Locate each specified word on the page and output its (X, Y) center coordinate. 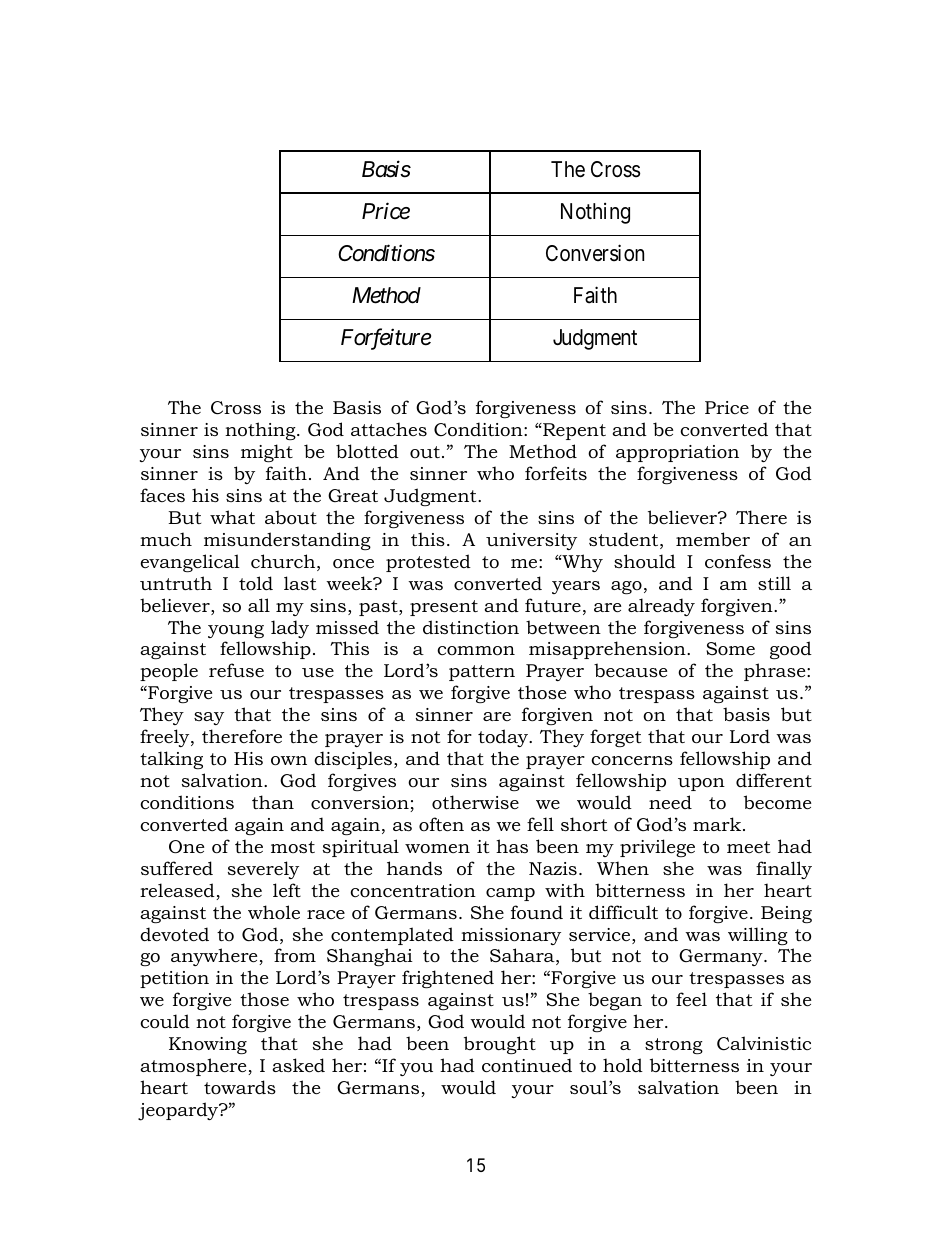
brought (500, 1045)
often (441, 824)
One (186, 847)
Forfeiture (386, 339)
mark (718, 824)
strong (674, 1046)
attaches (389, 429)
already (661, 607)
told (256, 583)
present (444, 608)
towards (240, 1087)
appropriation (677, 453)
